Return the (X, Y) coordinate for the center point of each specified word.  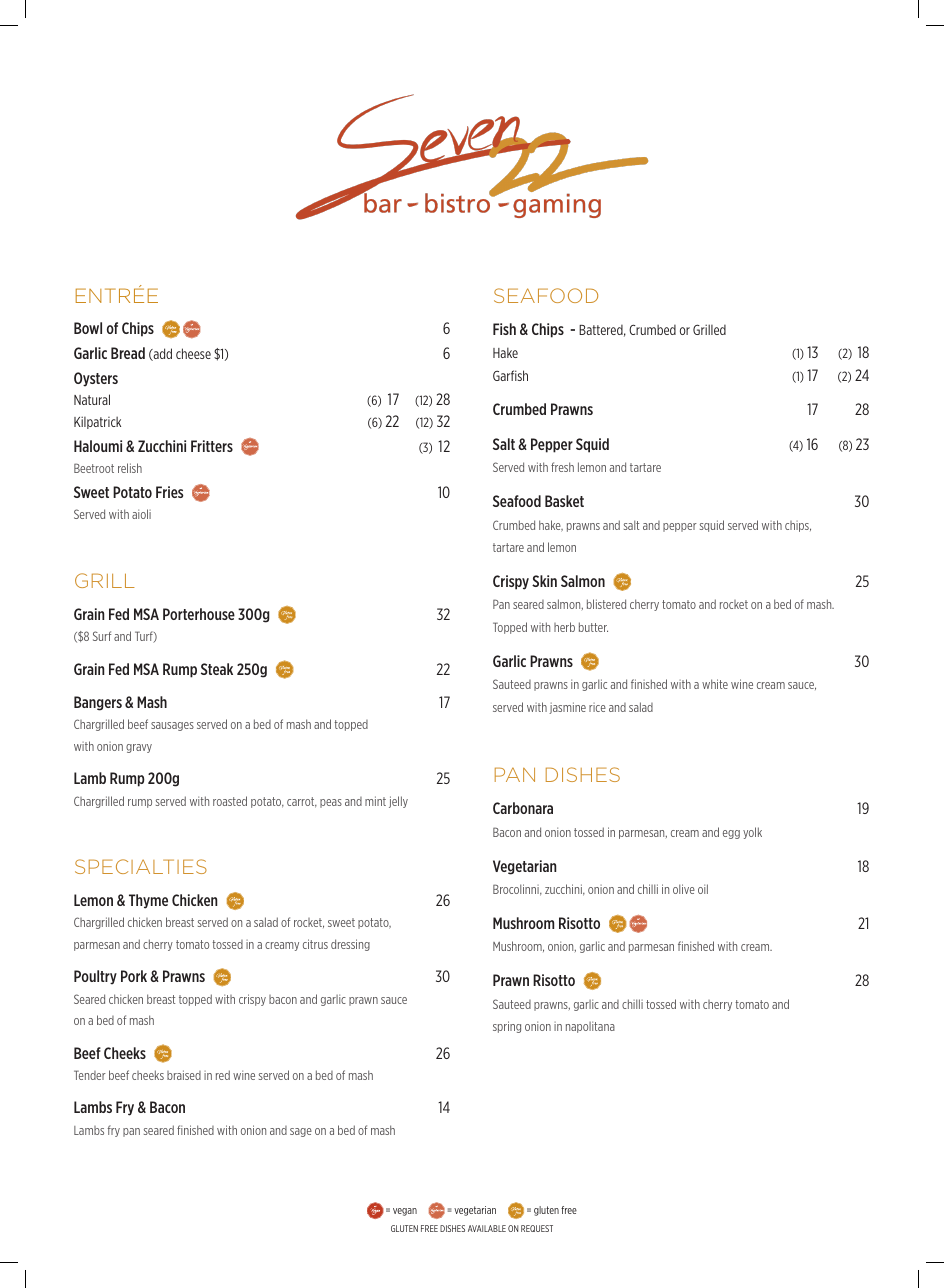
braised (184, 1075)
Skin (544, 581)
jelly (398, 802)
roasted (230, 801)
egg (731, 834)
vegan (405, 1212)
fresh (562, 467)
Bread (128, 353)
